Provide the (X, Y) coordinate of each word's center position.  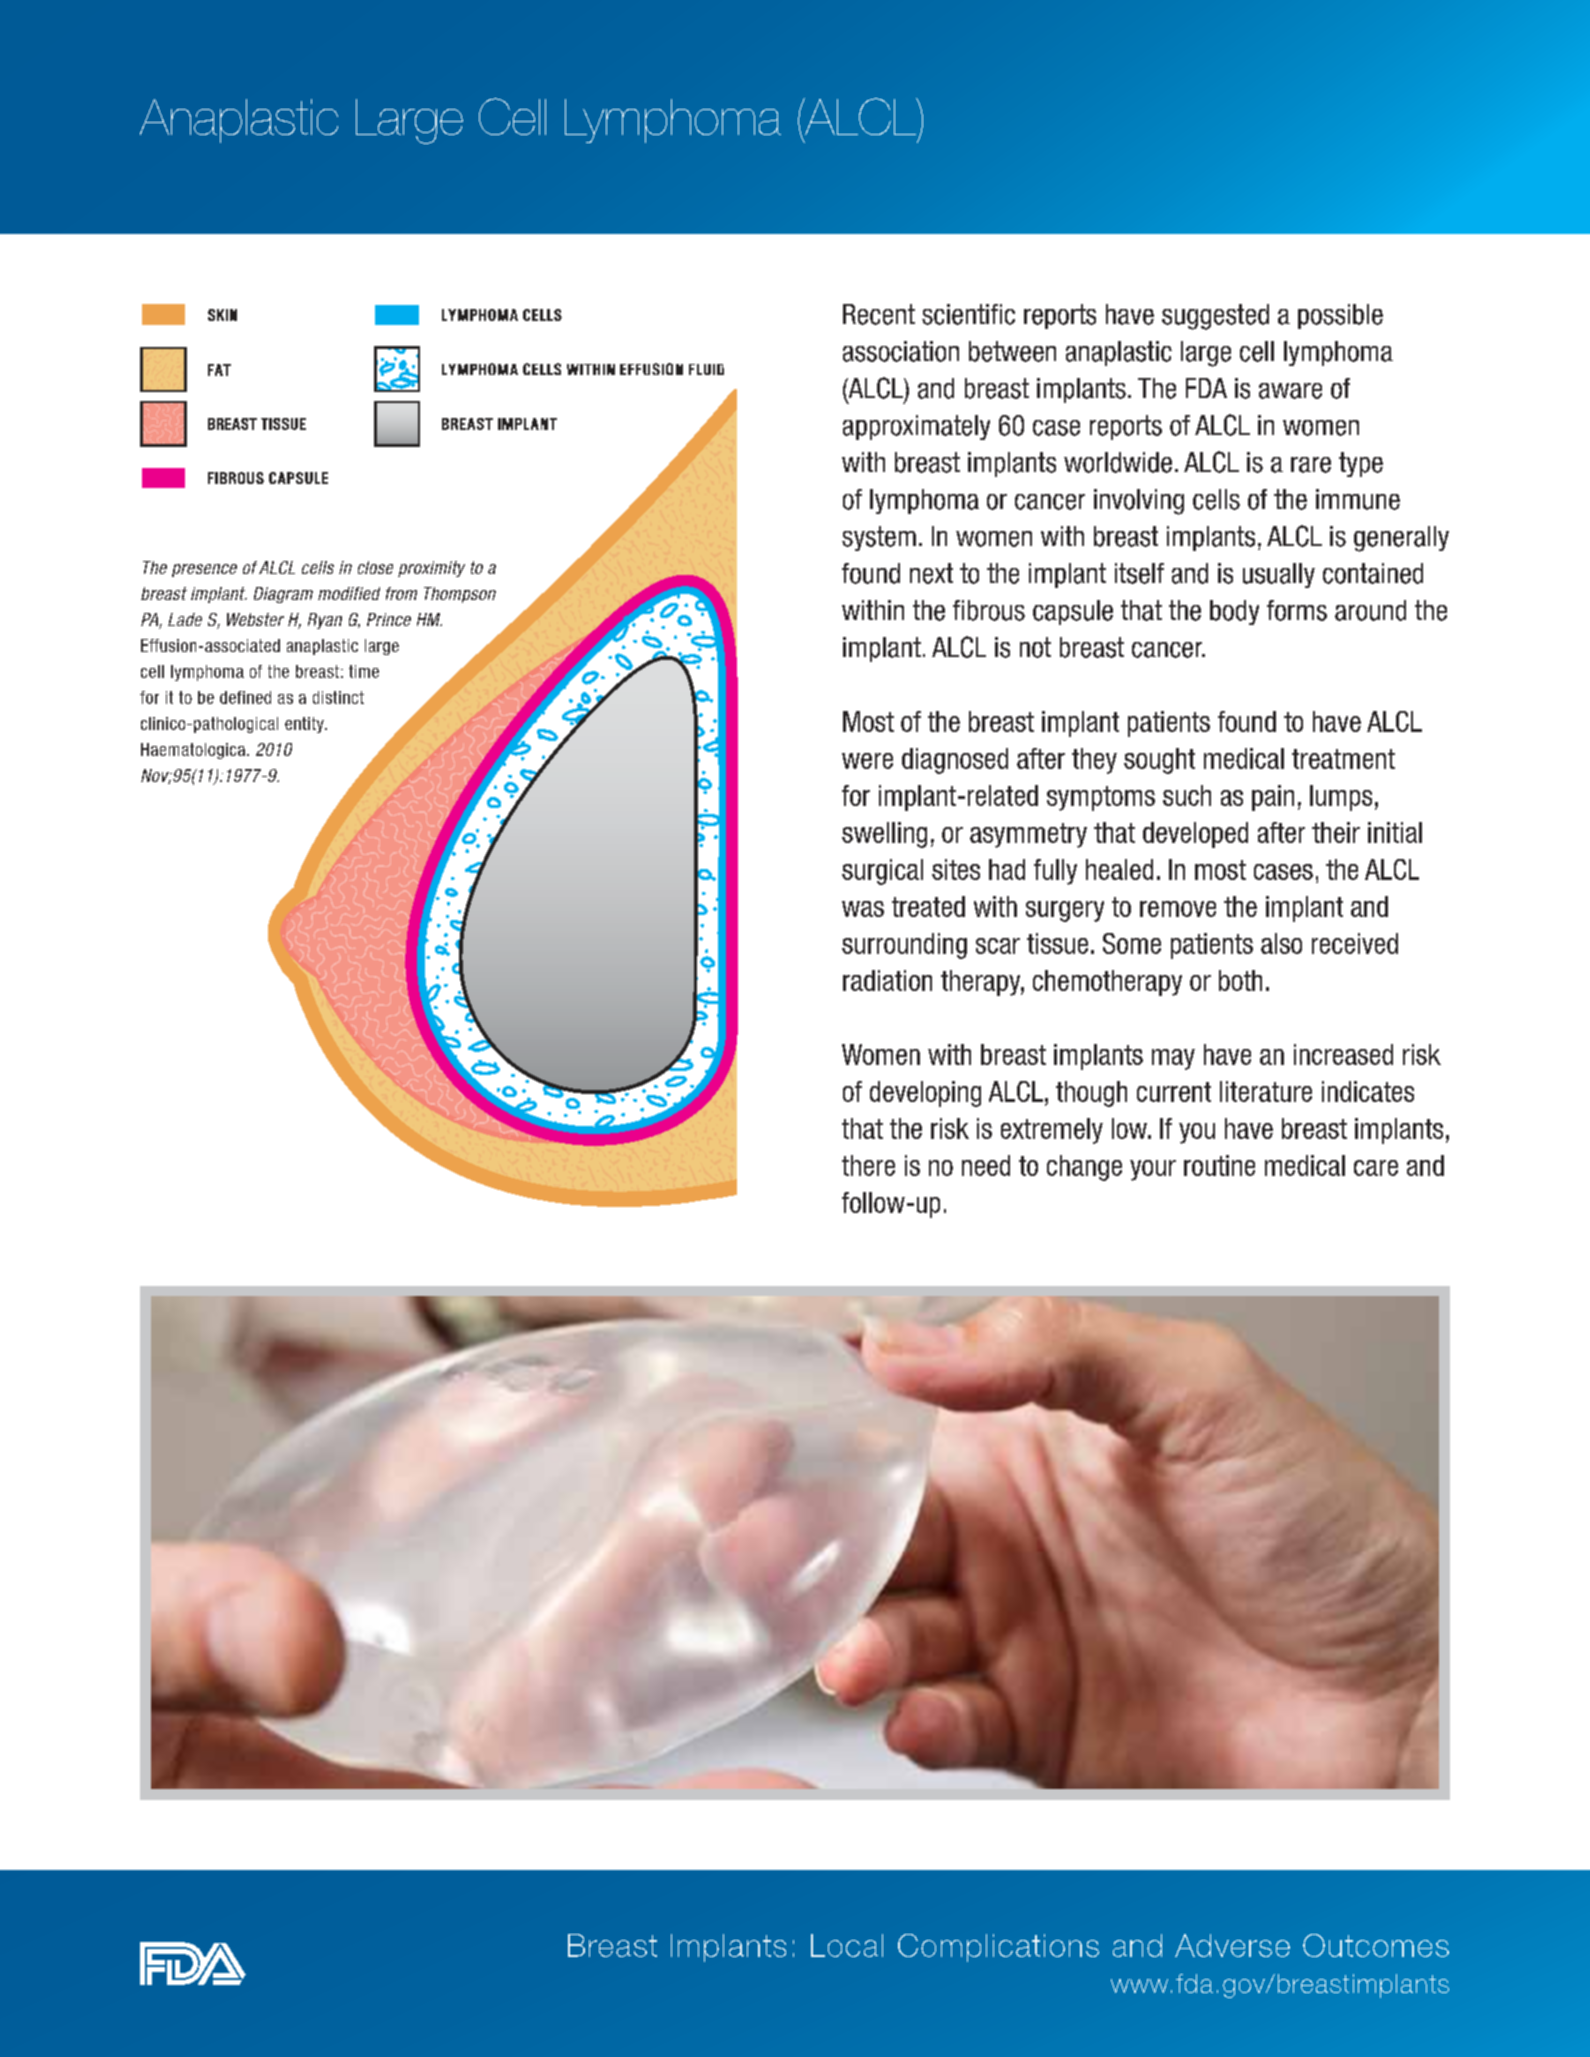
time (364, 671)
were (867, 761)
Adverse (1232, 1945)
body (1234, 612)
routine (1219, 1165)
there (868, 1165)
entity (305, 725)
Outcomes (1376, 1945)
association (901, 351)
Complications (998, 1948)
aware (1290, 391)
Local (847, 1945)
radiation (887, 980)
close (375, 567)
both (1240, 980)
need (986, 1165)
